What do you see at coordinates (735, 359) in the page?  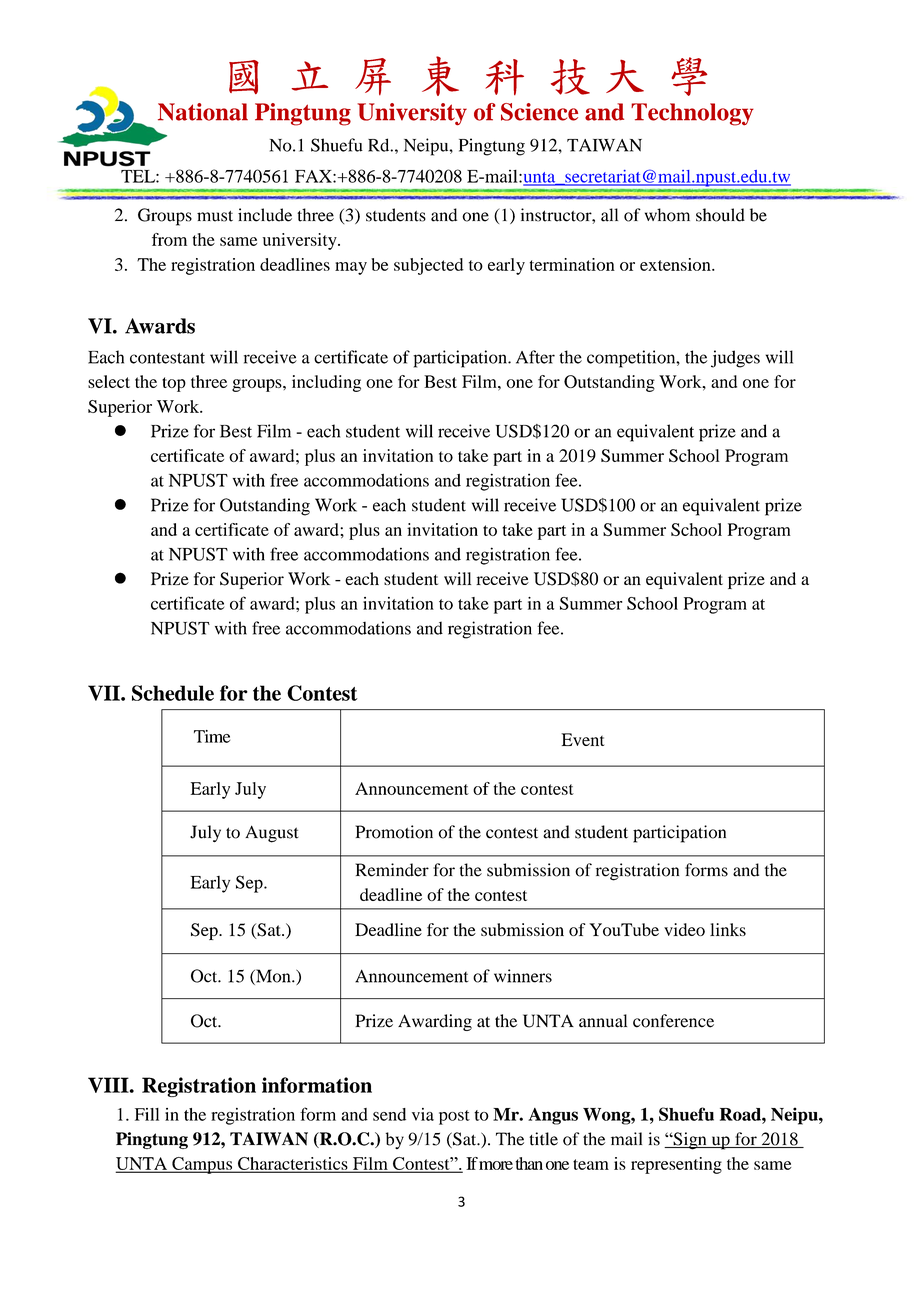 I see `judges` at bounding box center [735, 359].
